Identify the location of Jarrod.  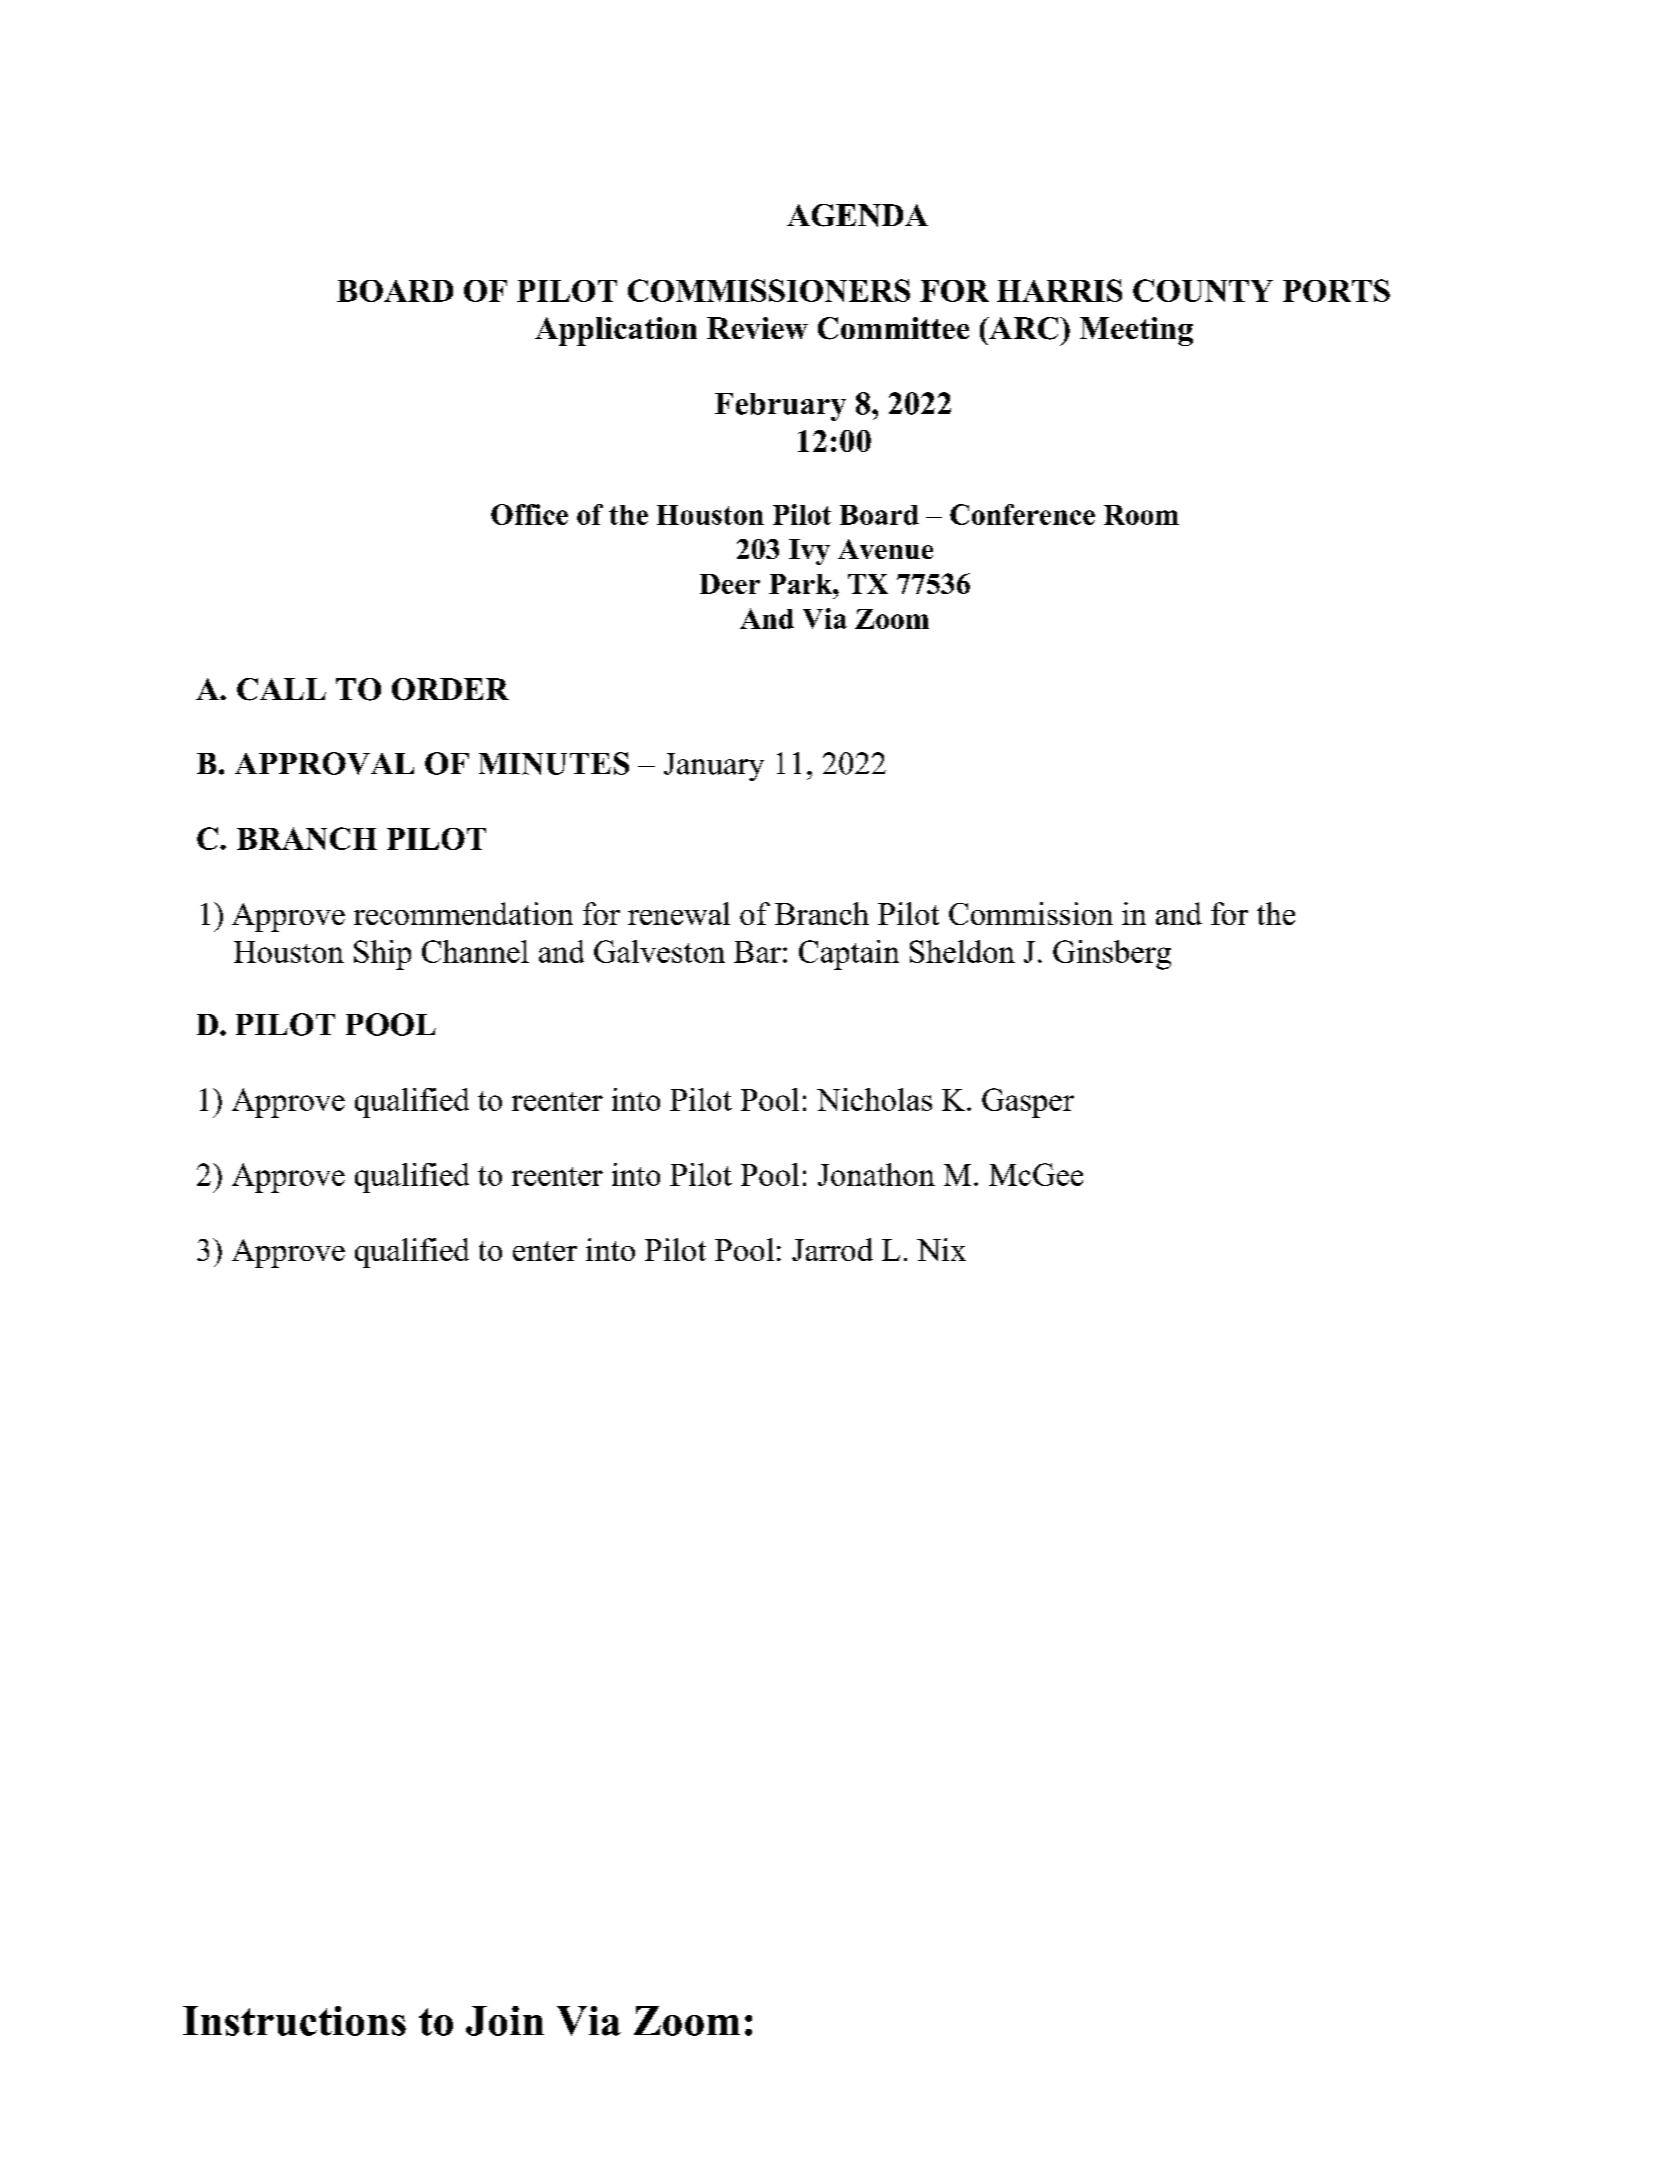
(832, 1249).
